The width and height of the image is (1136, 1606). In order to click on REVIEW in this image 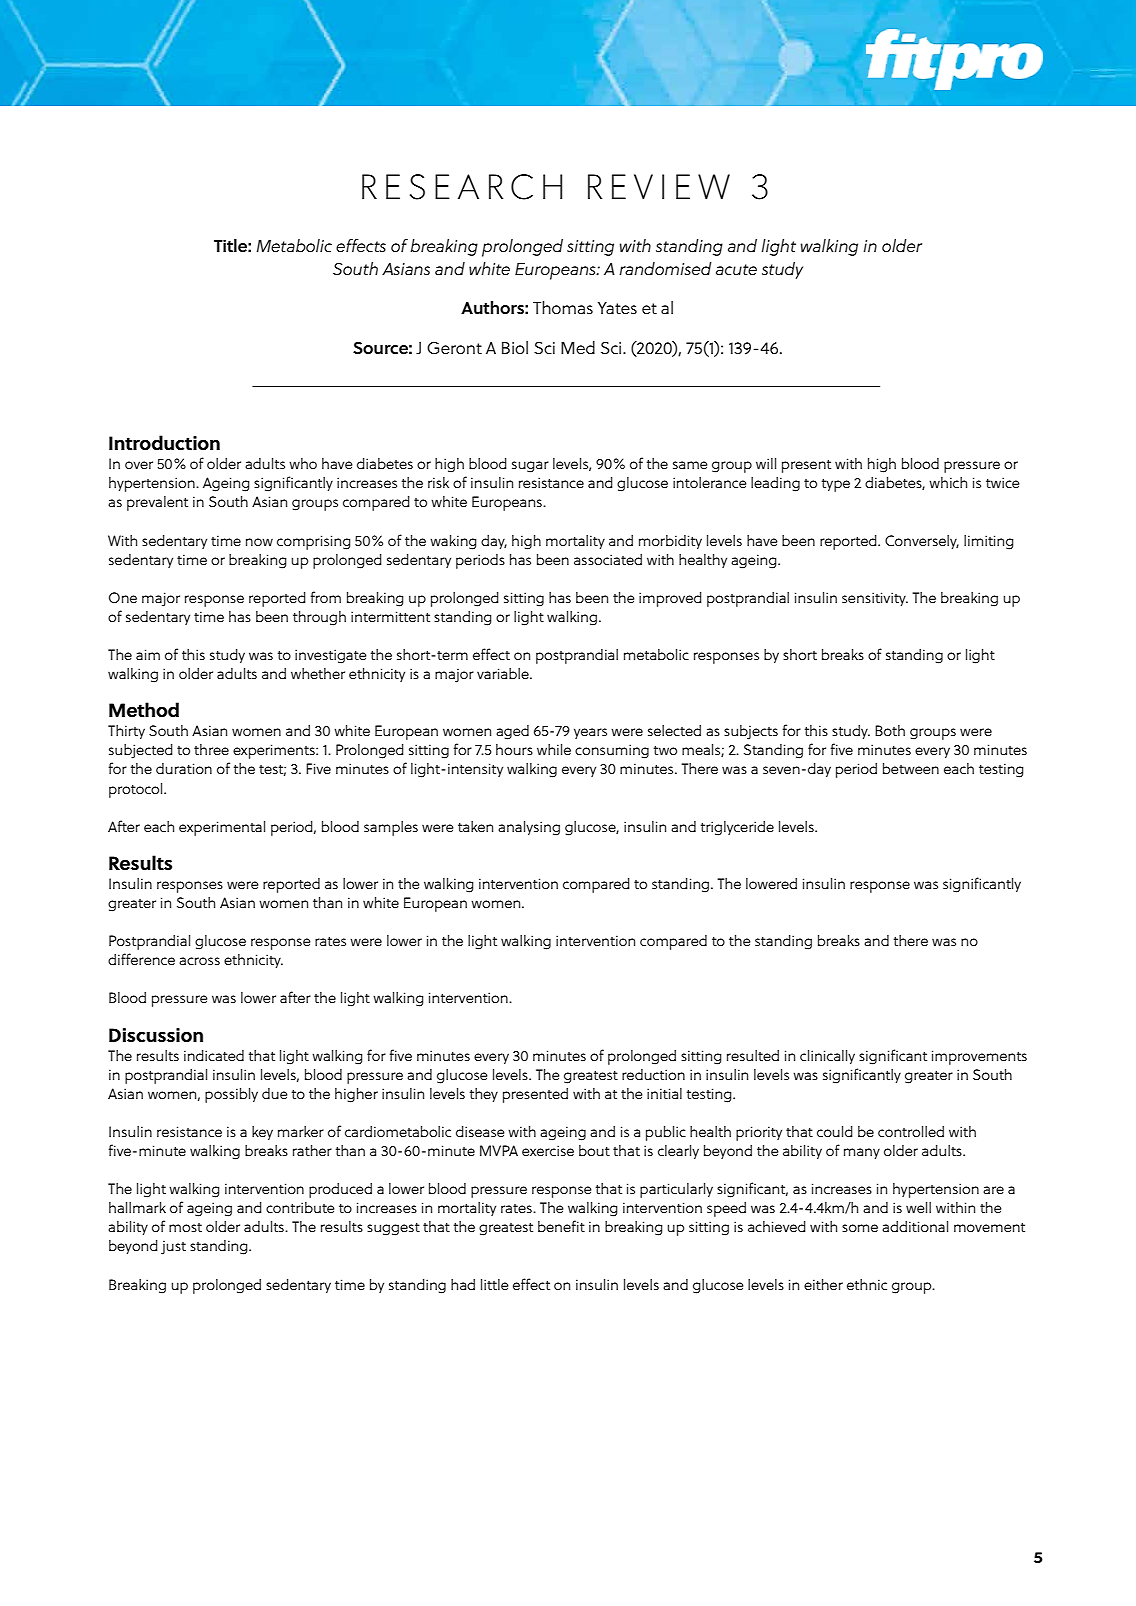, I will do `click(659, 186)`.
